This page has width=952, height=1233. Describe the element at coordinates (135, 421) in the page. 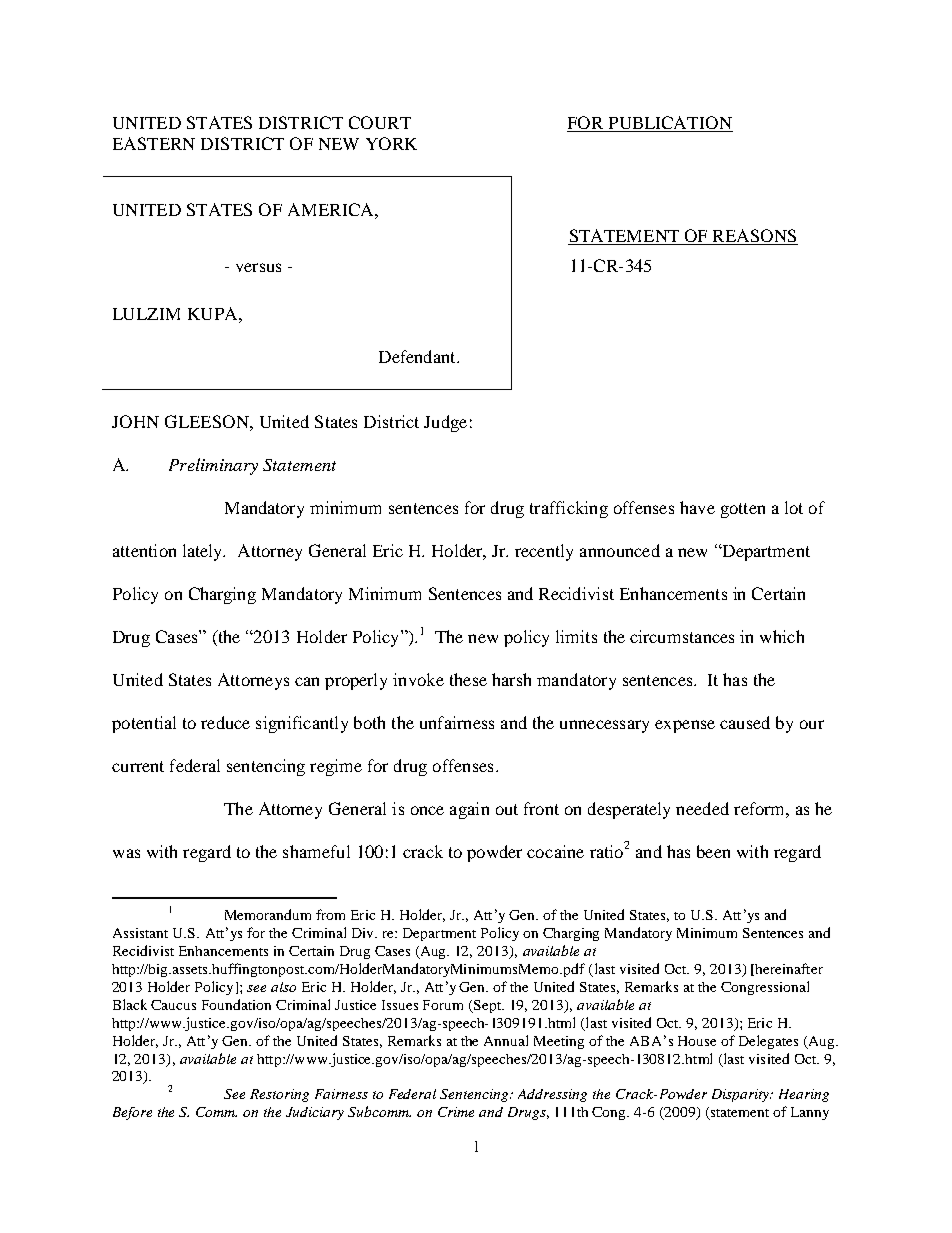

I see `JOHN` at that location.
